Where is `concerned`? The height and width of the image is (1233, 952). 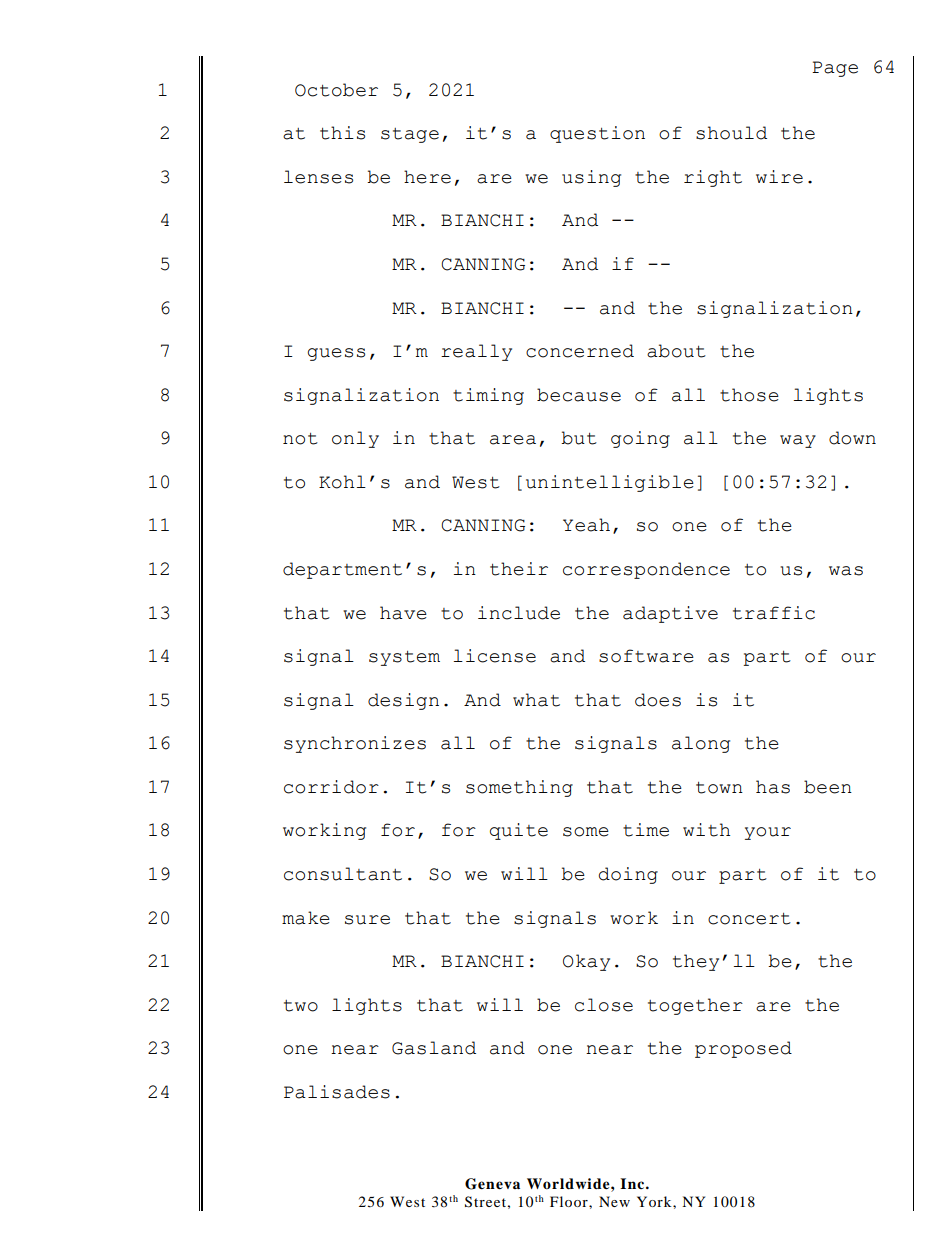 concerned is located at coordinates (580, 351).
